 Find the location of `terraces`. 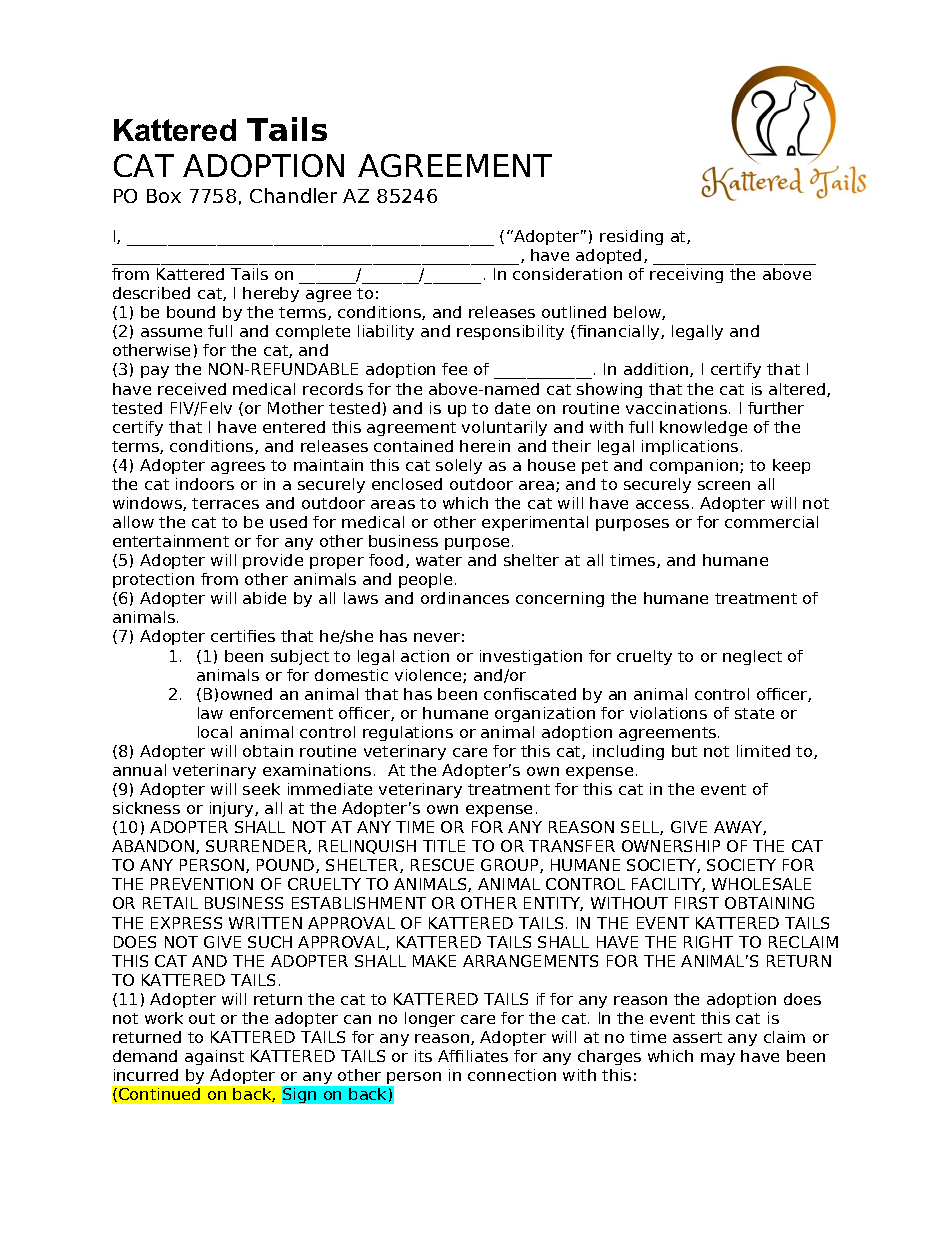

terraces is located at coordinates (225, 503).
